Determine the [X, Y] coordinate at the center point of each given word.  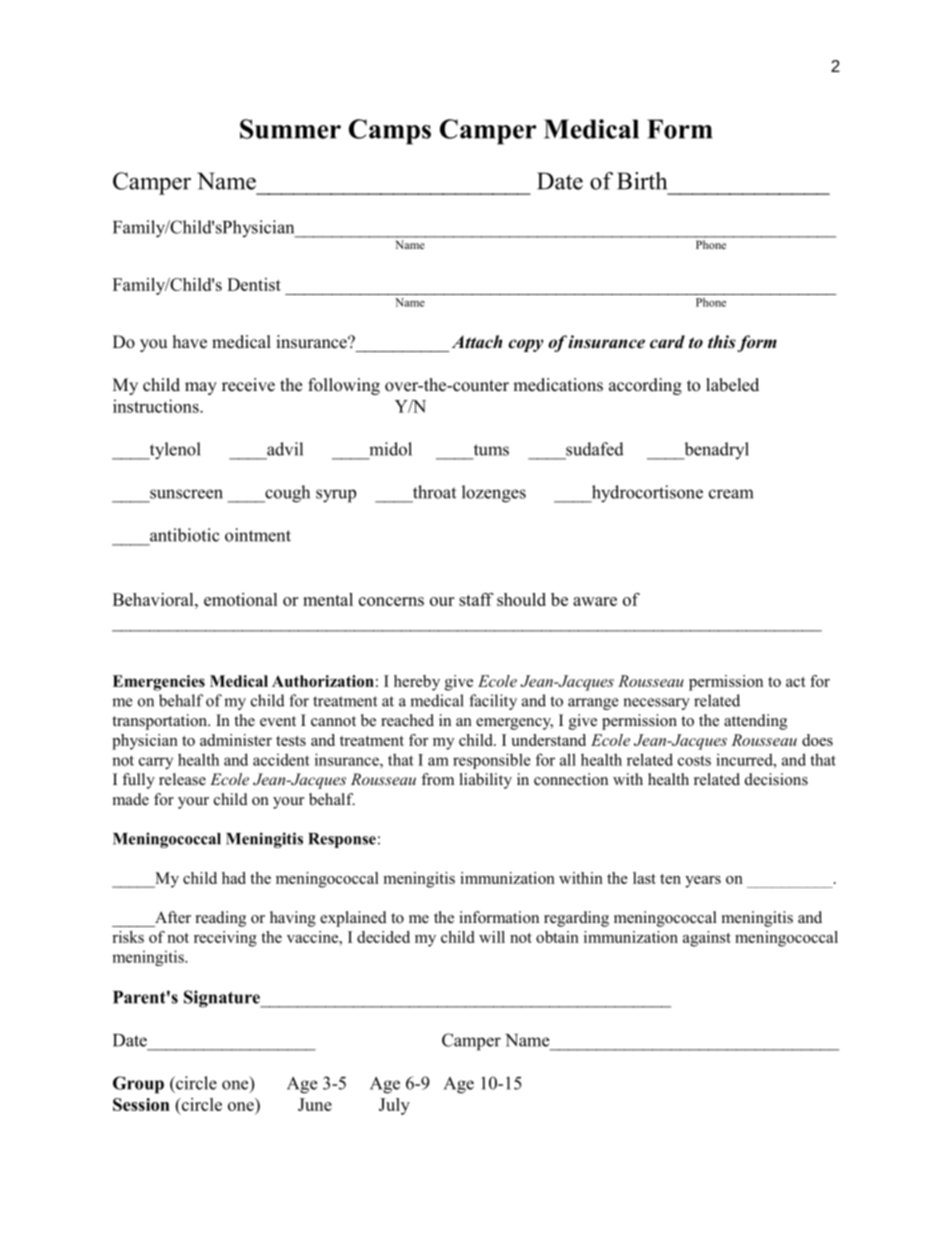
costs [694, 760]
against [707, 939]
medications [558, 385]
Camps [390, 132]
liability [486, 781]
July [394, 1106]
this [722, 342]
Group [138, 1085]
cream [731, 494]
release [182, 779]
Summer [290, 129]
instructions [157, 406]
